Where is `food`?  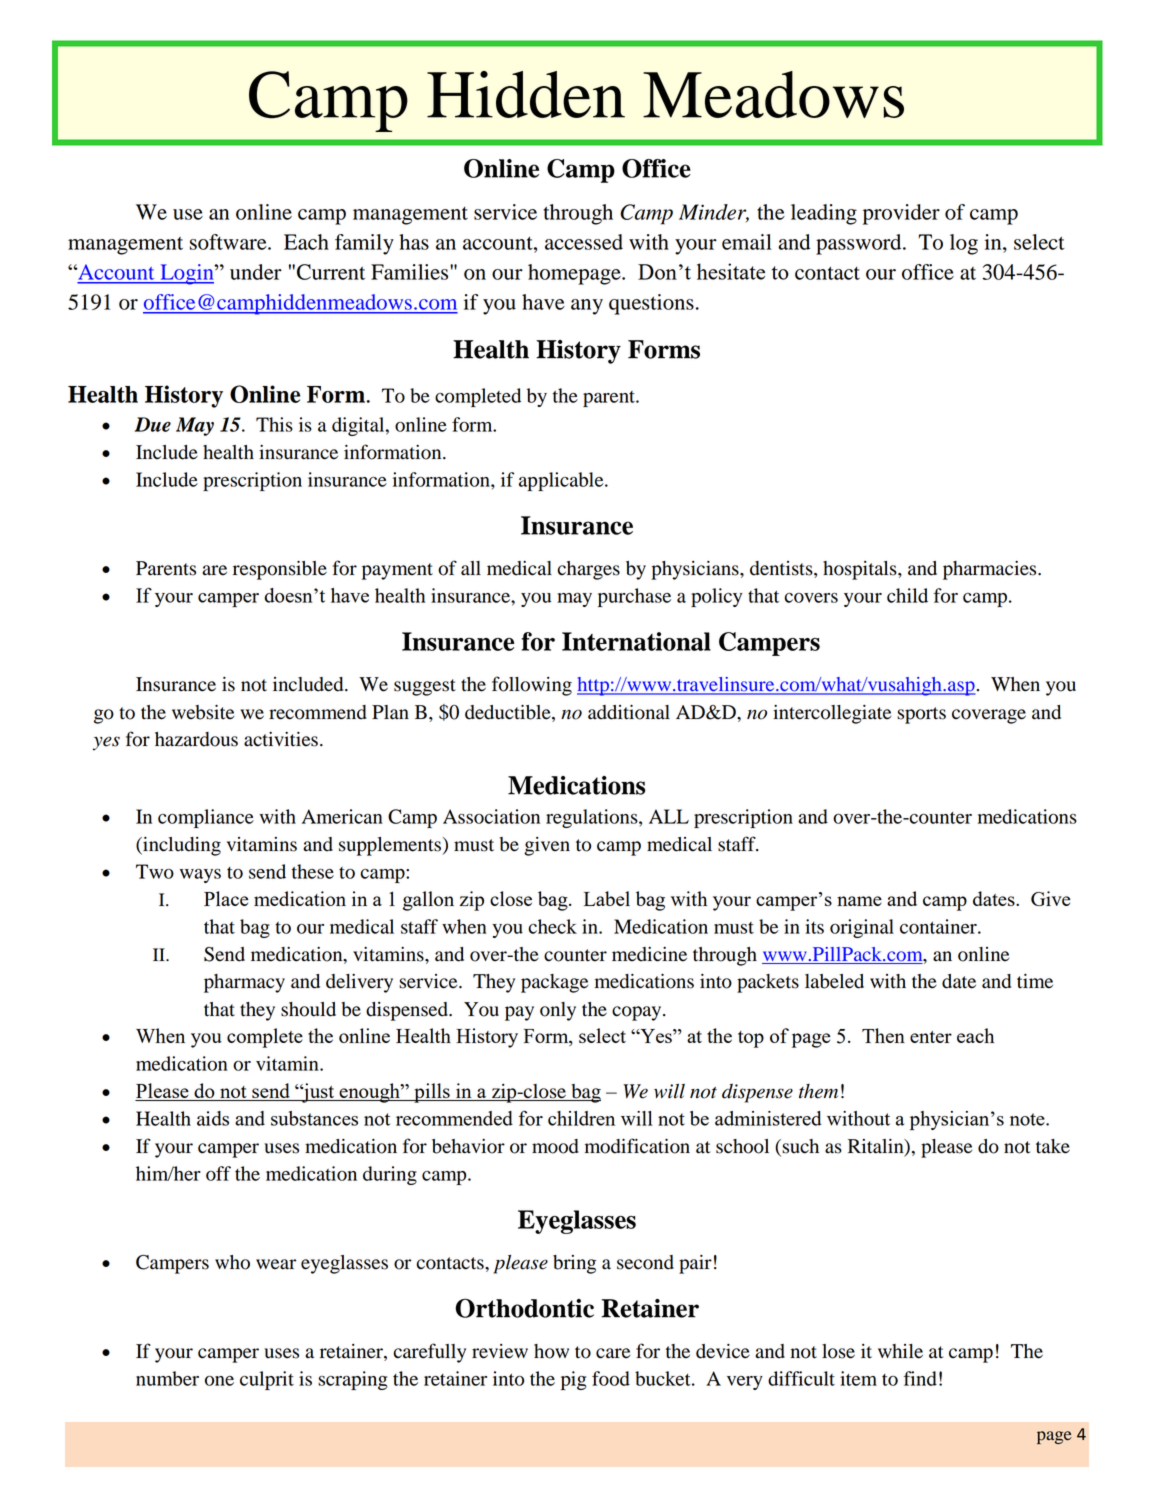
food is located at coordinates (611, 1378).
